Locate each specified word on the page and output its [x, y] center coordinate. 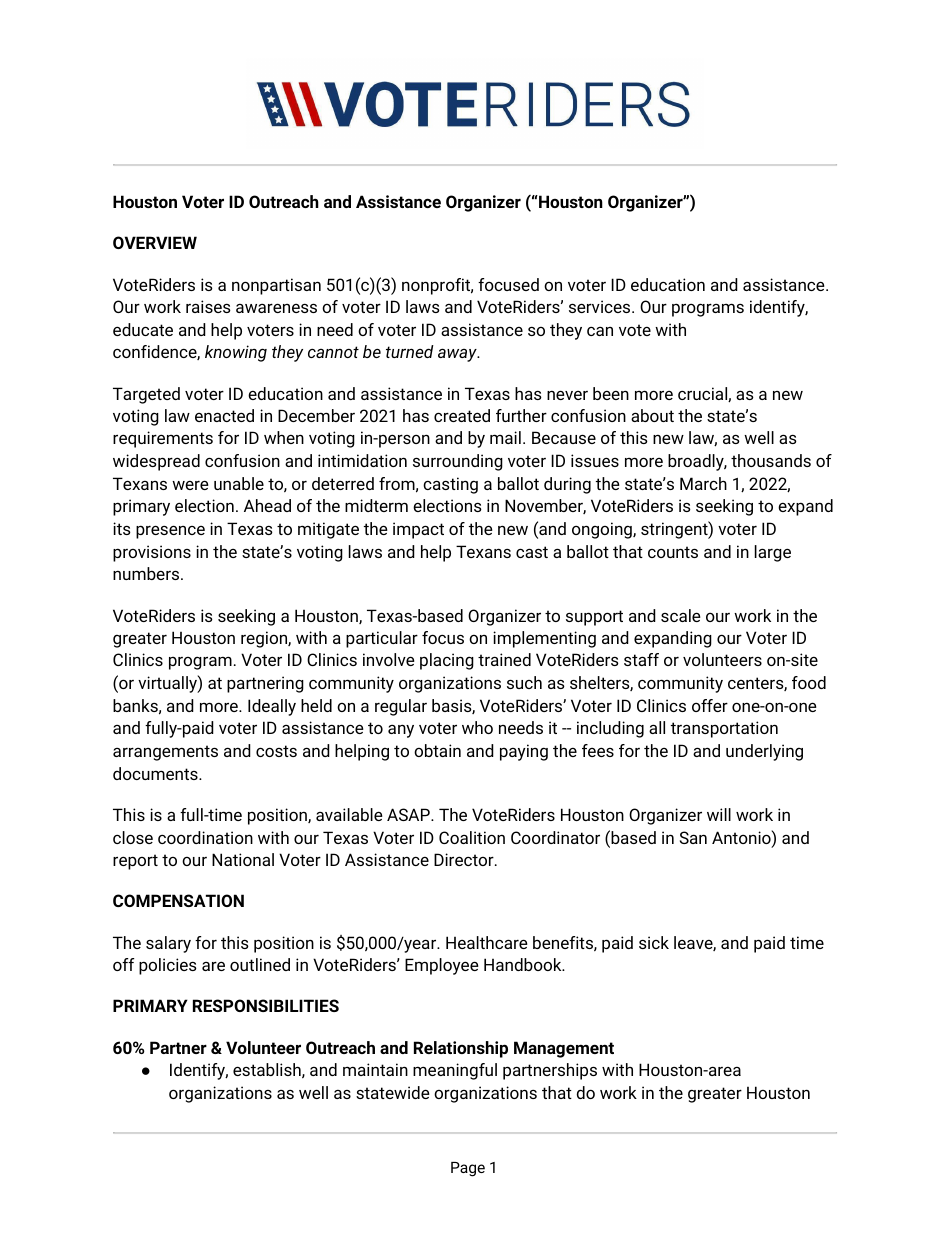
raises [208, 306]
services [601, 306]
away [458, 355]
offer [710, 705]
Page [468, 1169]
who [477, 727]
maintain [375, 1069]
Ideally [272, 707]
